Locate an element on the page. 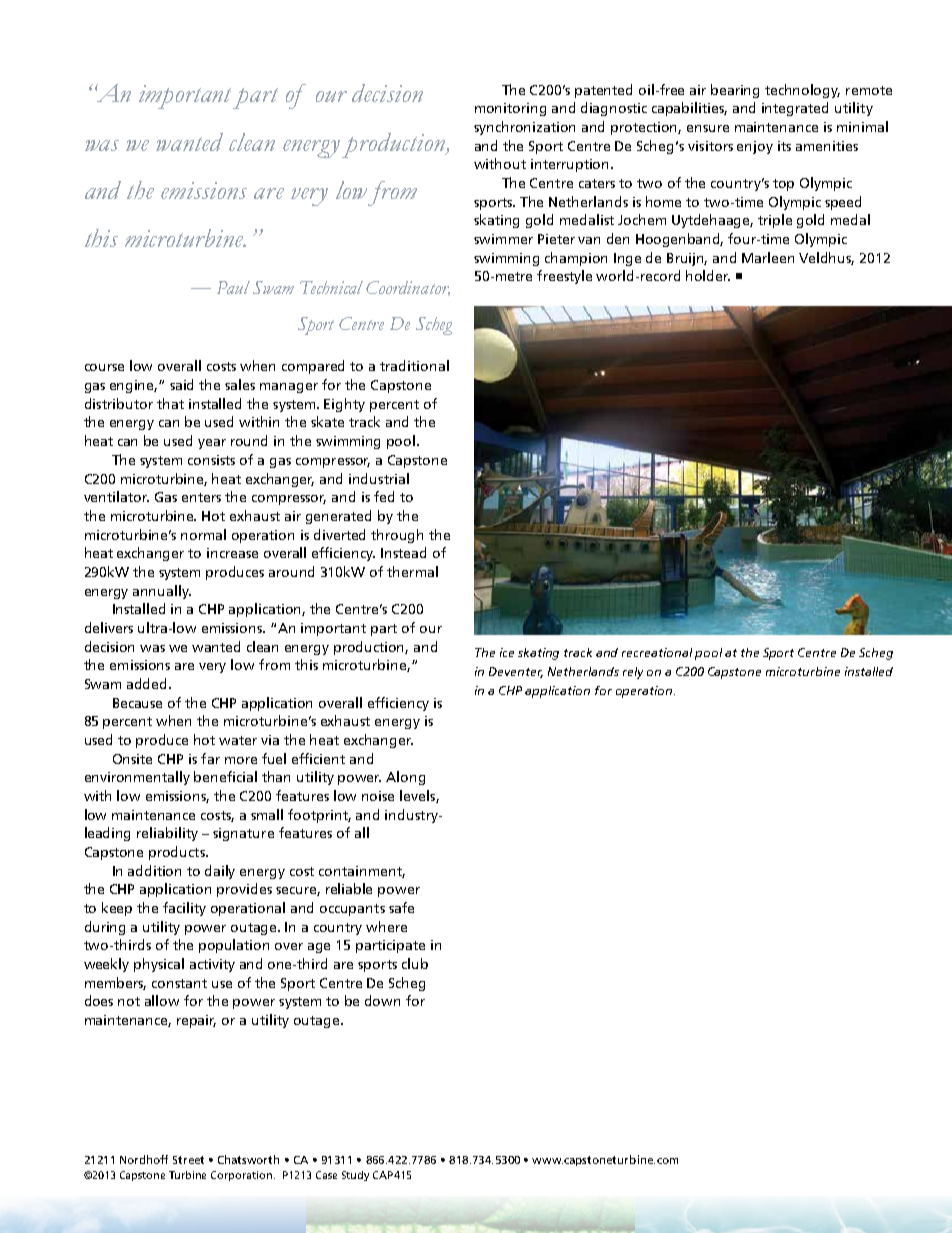  industrial is located at coordinates (379, 478).
